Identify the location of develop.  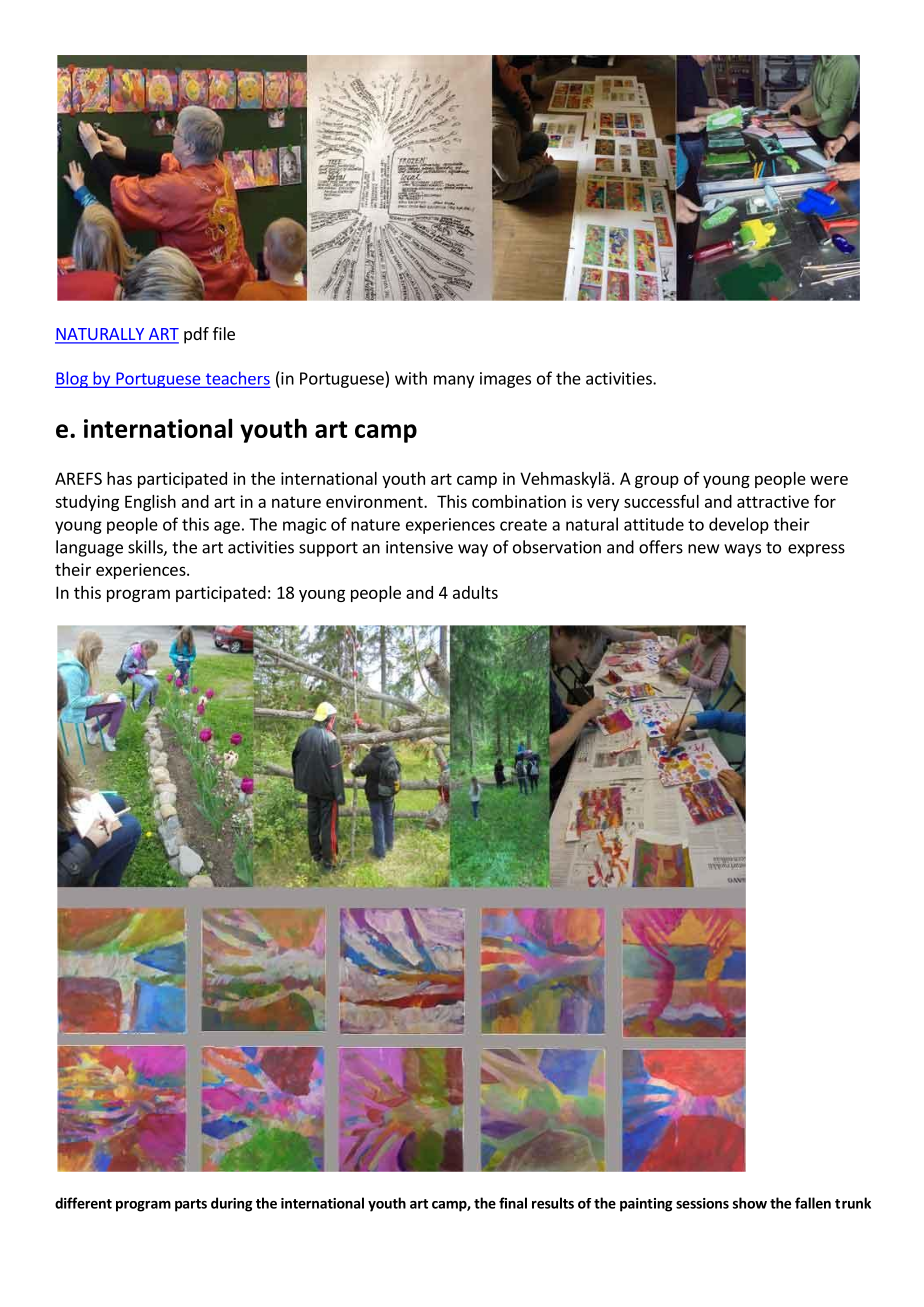
(739, 525).
